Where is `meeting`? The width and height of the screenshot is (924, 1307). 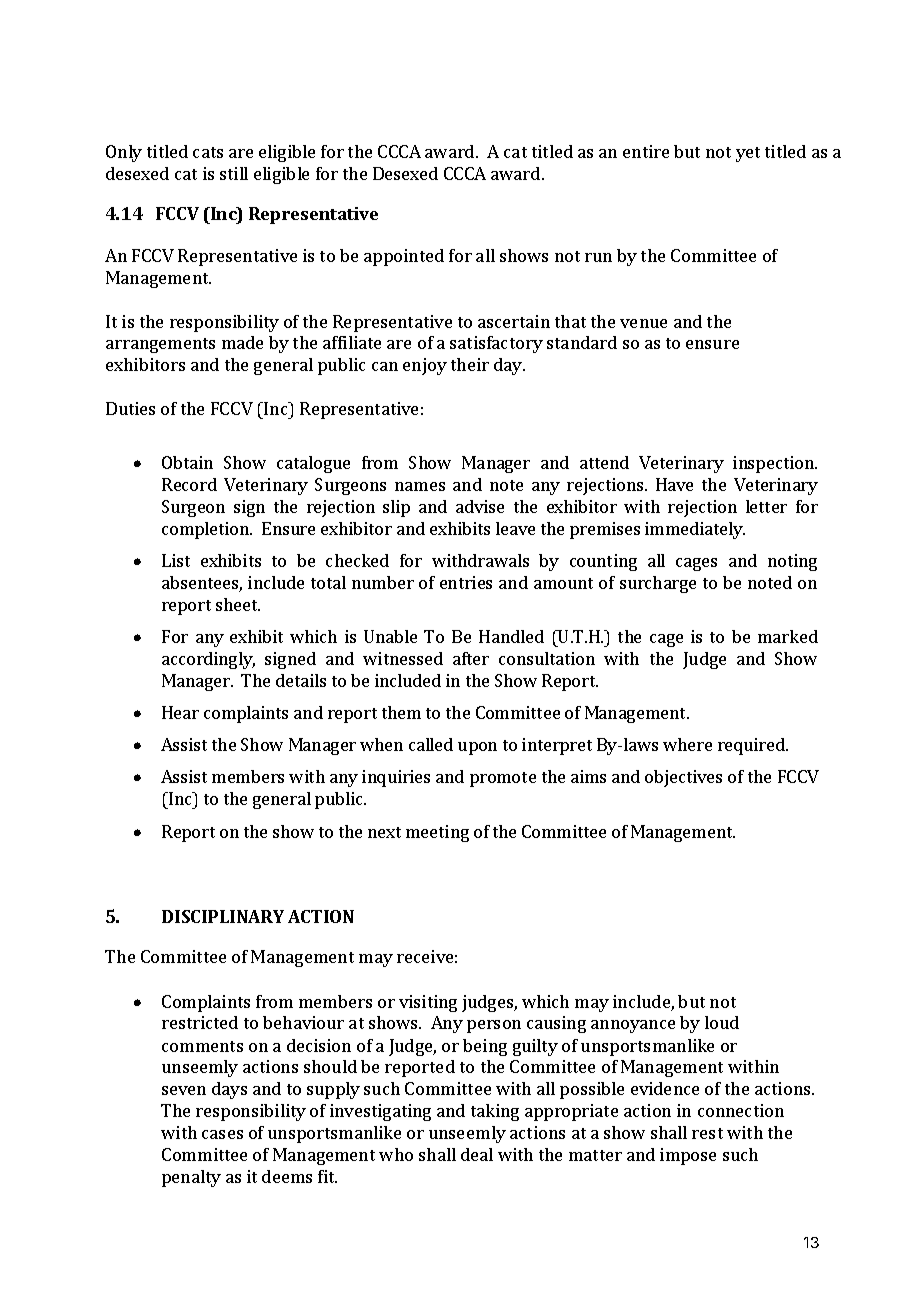 meeting is located at coordinates (437, 833).
